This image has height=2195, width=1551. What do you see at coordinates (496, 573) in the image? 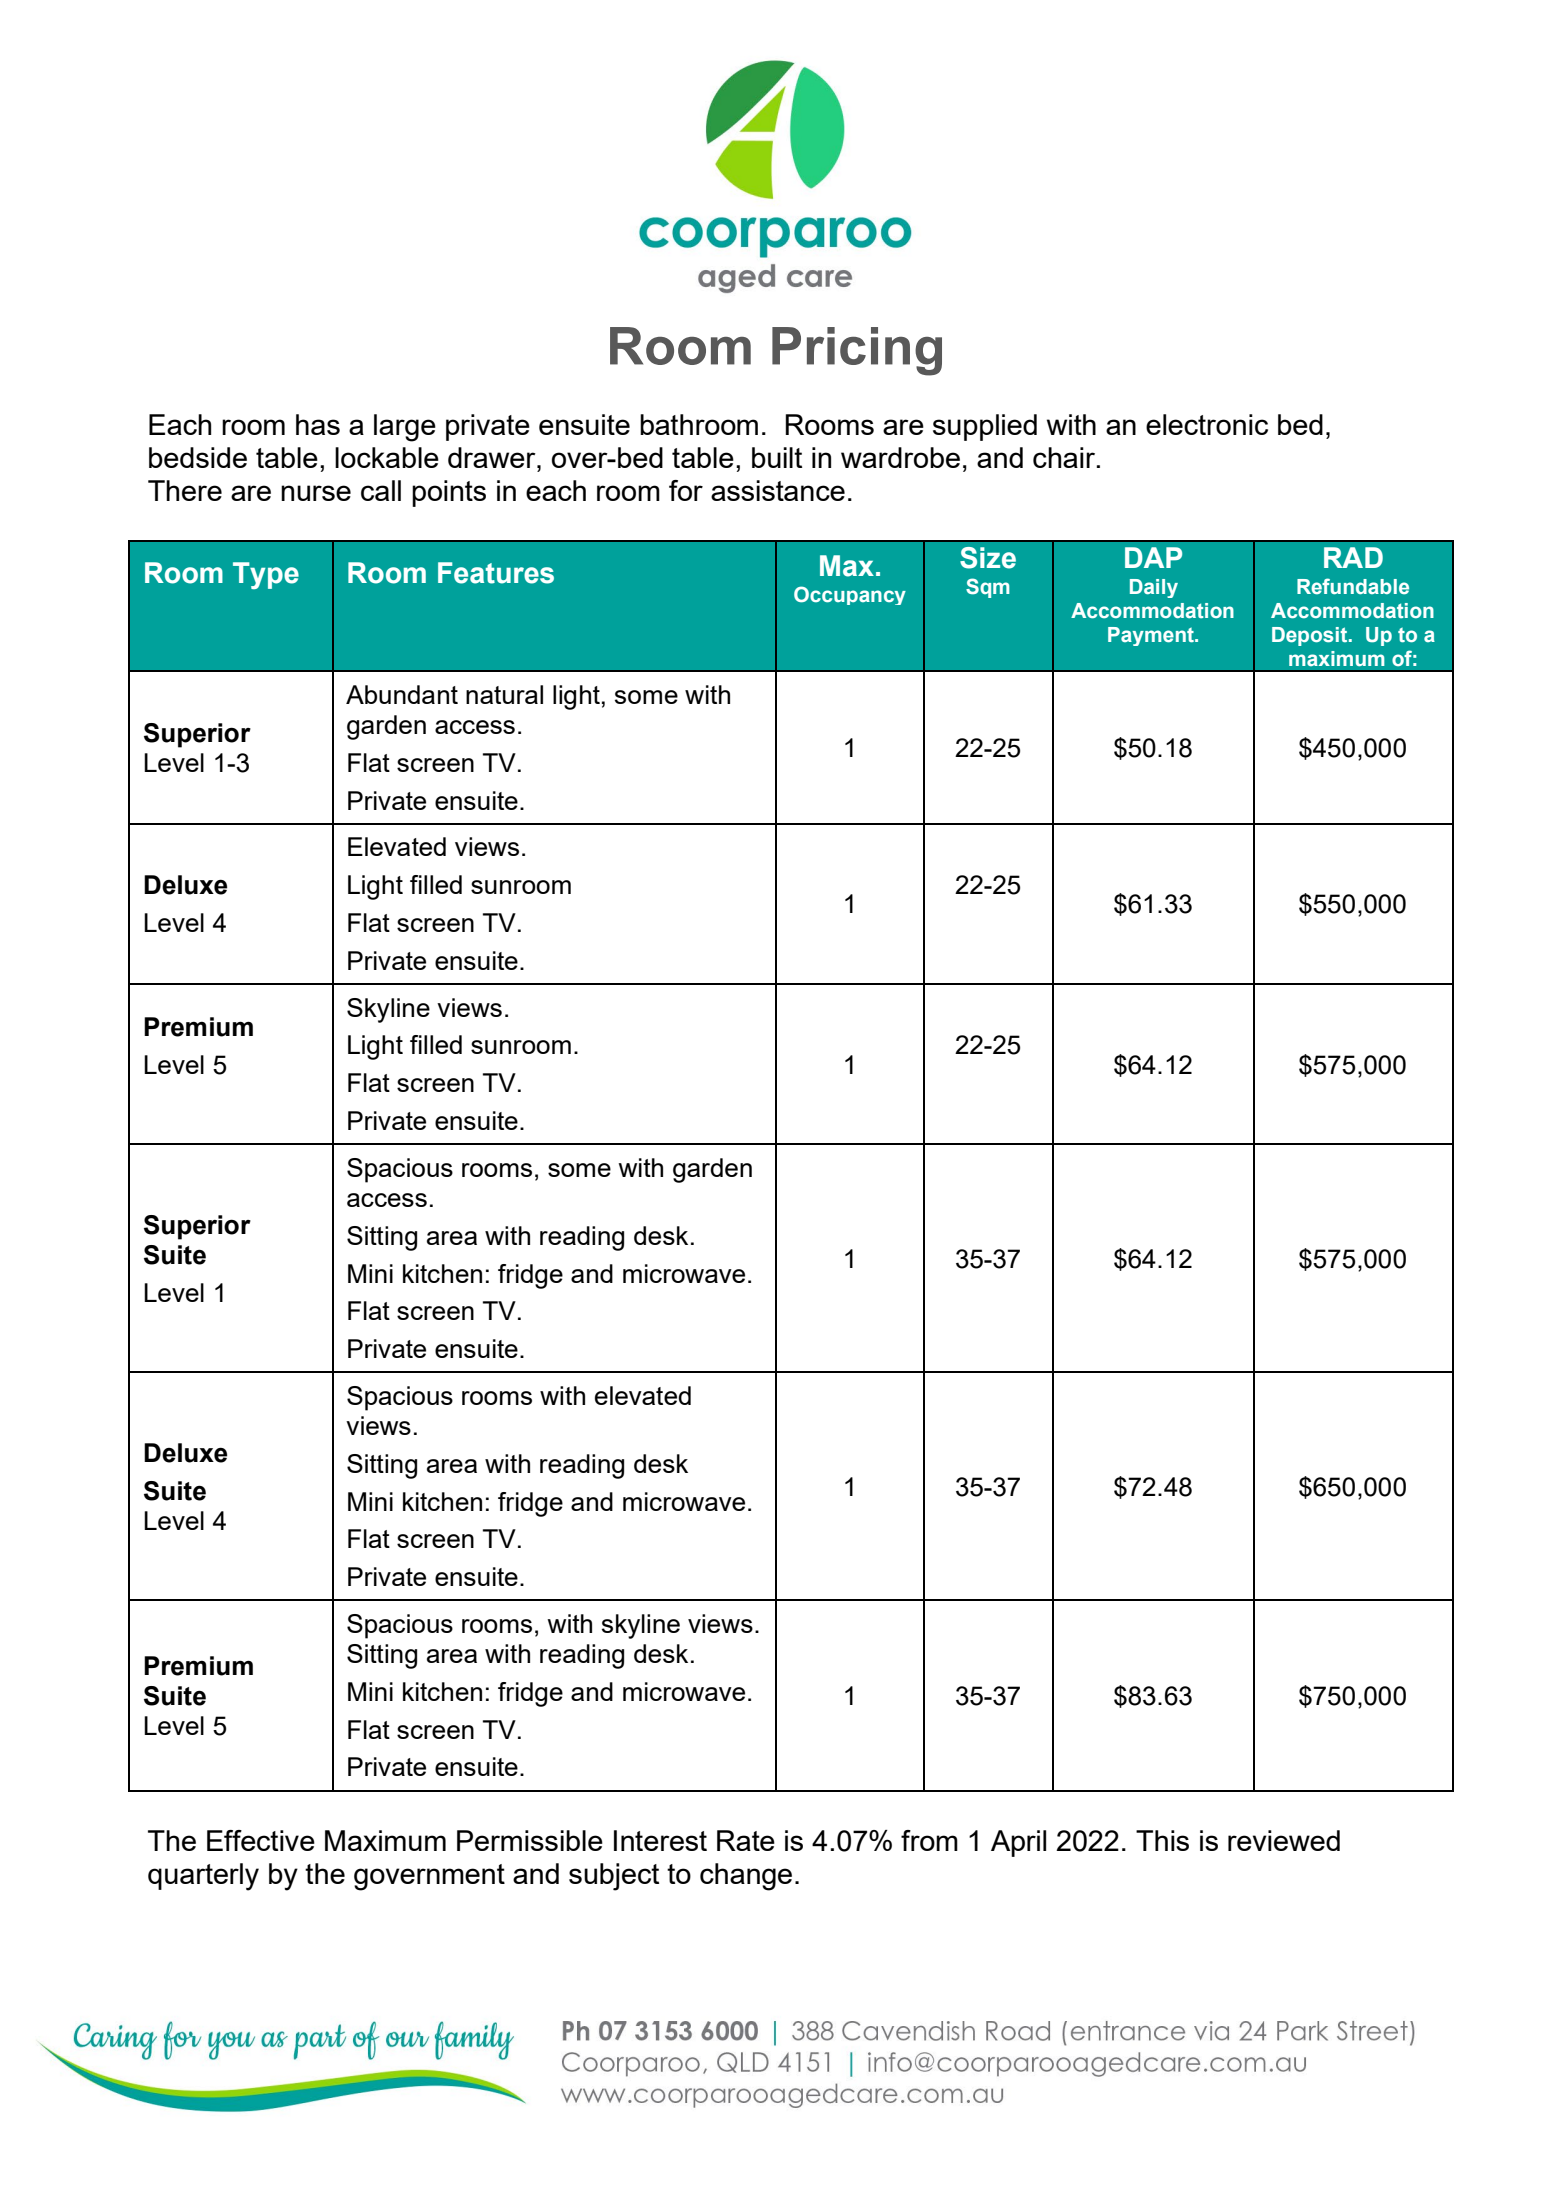
I see `Features` at bounding box center [496, 573].
